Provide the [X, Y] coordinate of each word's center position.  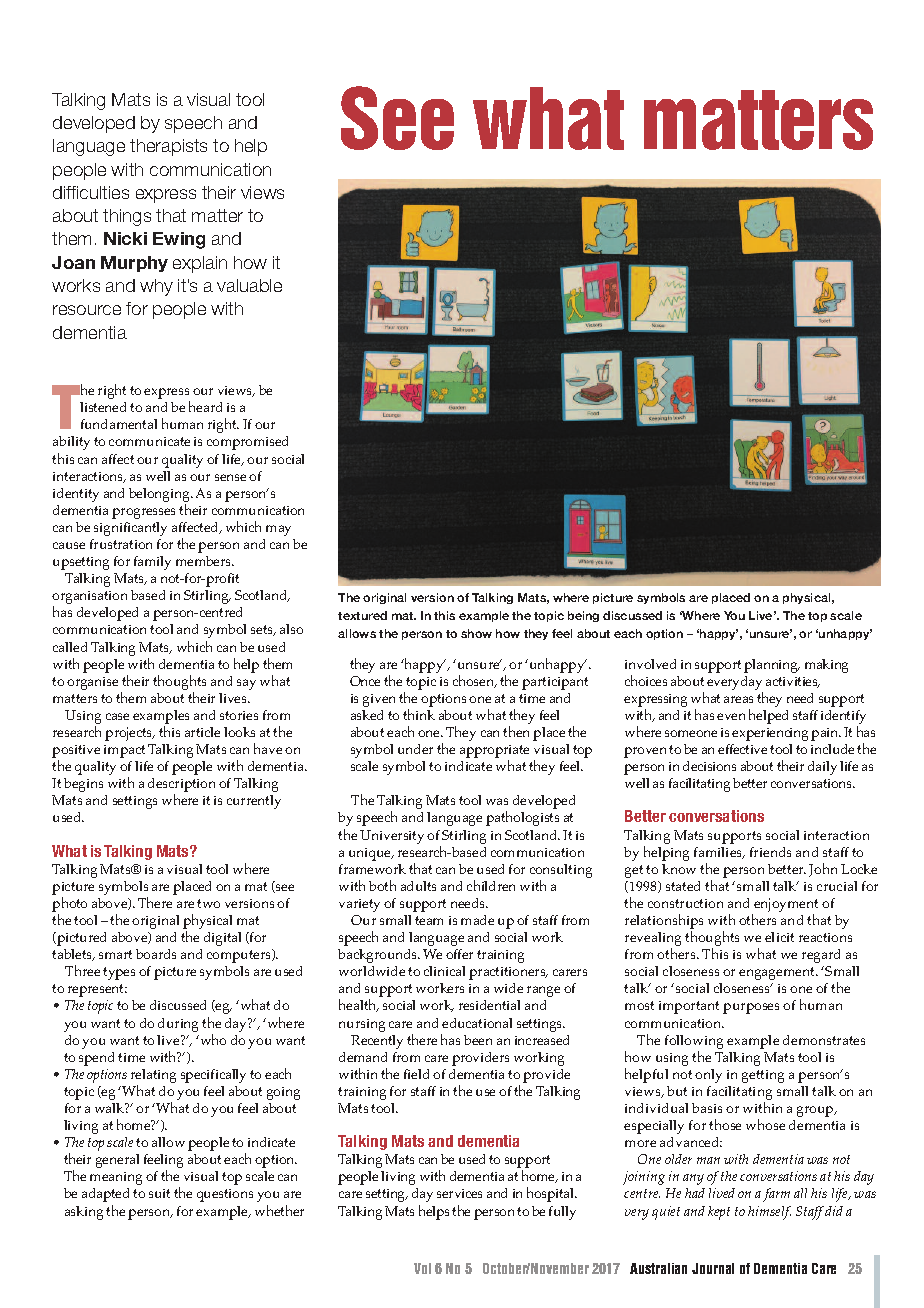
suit [159, 1193]
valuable [249, 285]
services [459, 1193]
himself [769, 1213]
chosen [475, 681]
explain [200, 264]
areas [738, 699]
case [117, 716]
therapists [168, 147]
